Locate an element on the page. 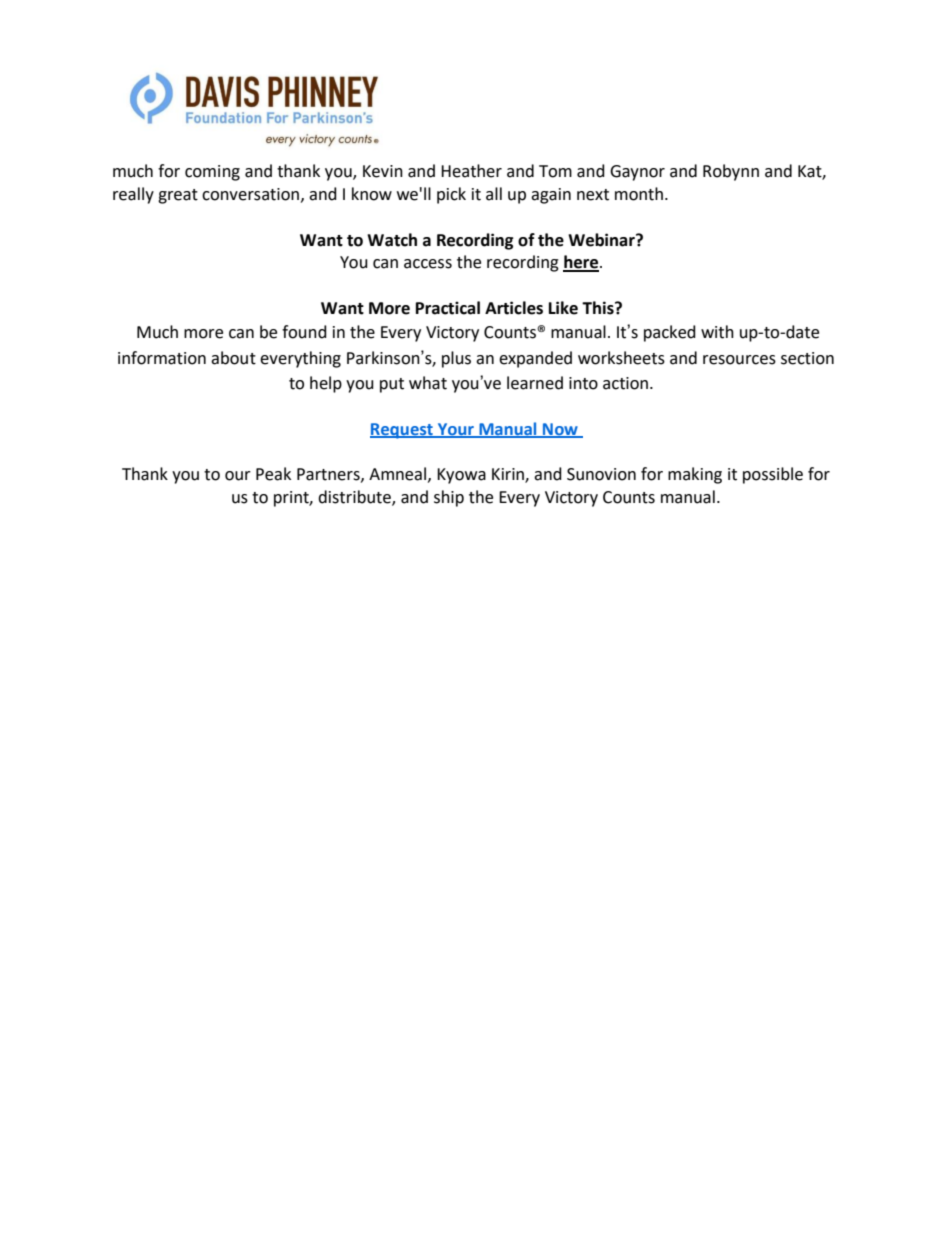  plus is located at coordinates (456, 359).
